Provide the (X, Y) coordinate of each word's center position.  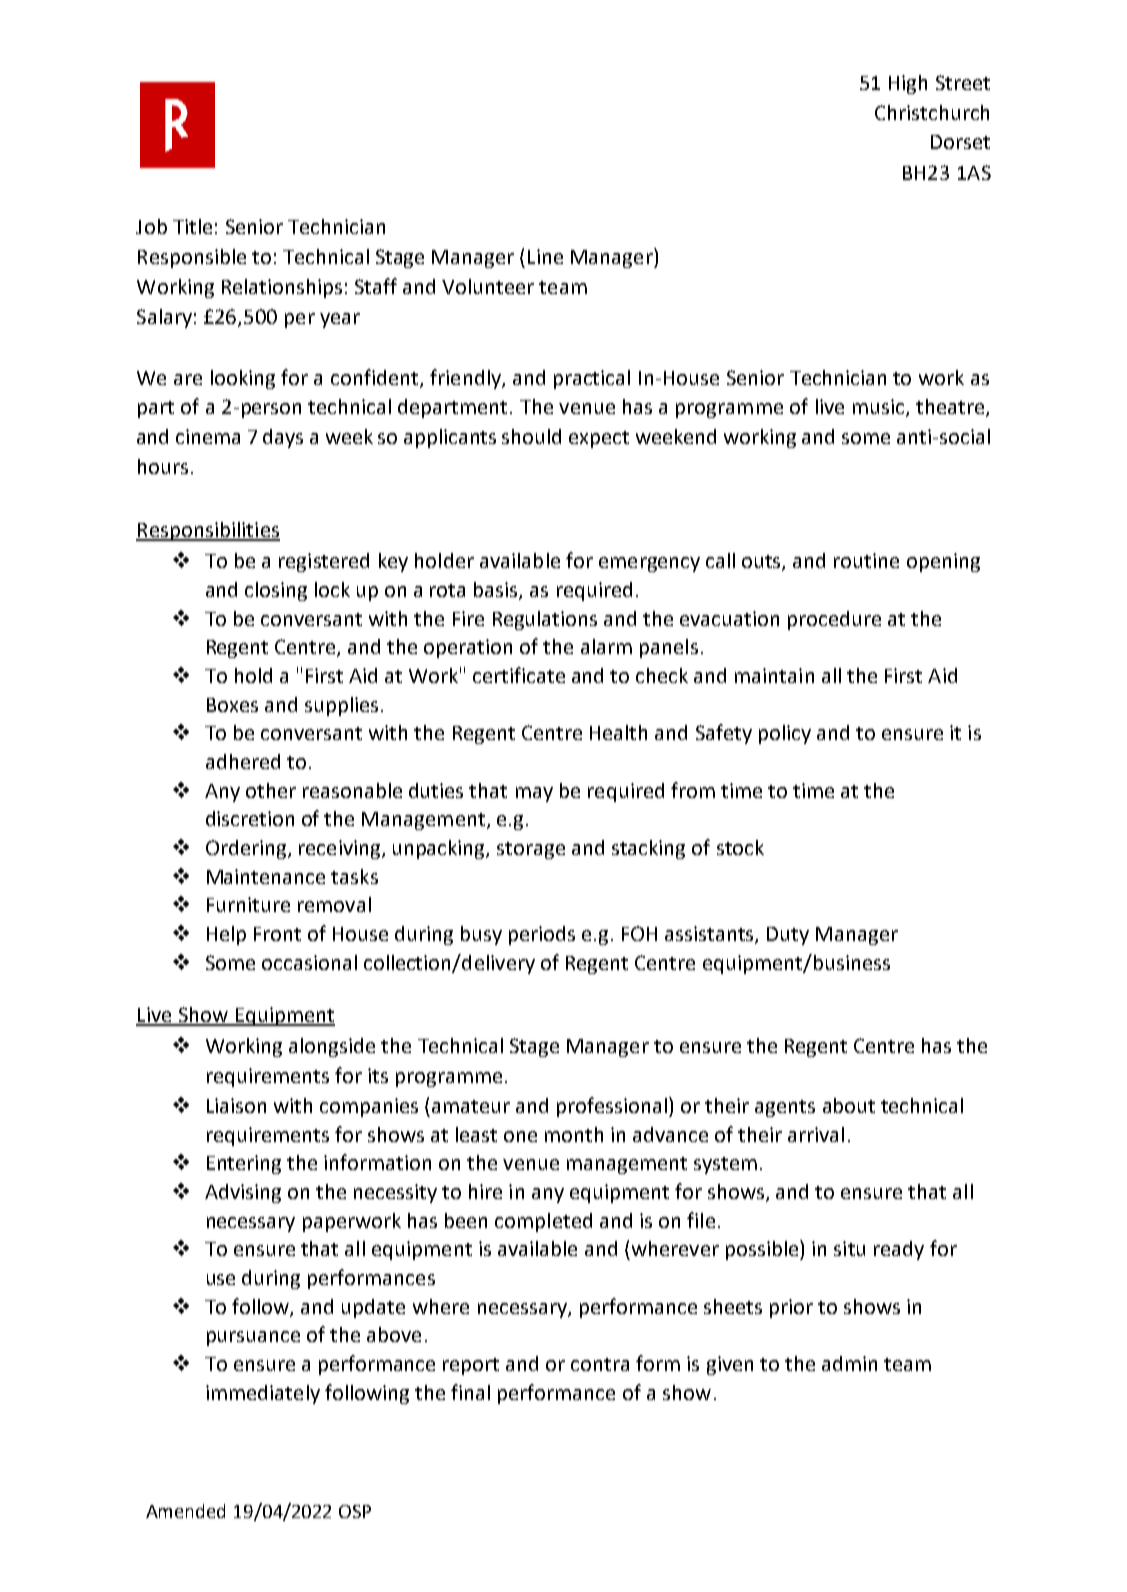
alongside (332, 1047)
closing (276, 591)
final (470, 1392)
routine (866, 560)
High (908, 84)
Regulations (545, 620)
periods (542, 935)
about (849, 1105)
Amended (185, 1511)
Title (192, 226)
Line (545, 256)
